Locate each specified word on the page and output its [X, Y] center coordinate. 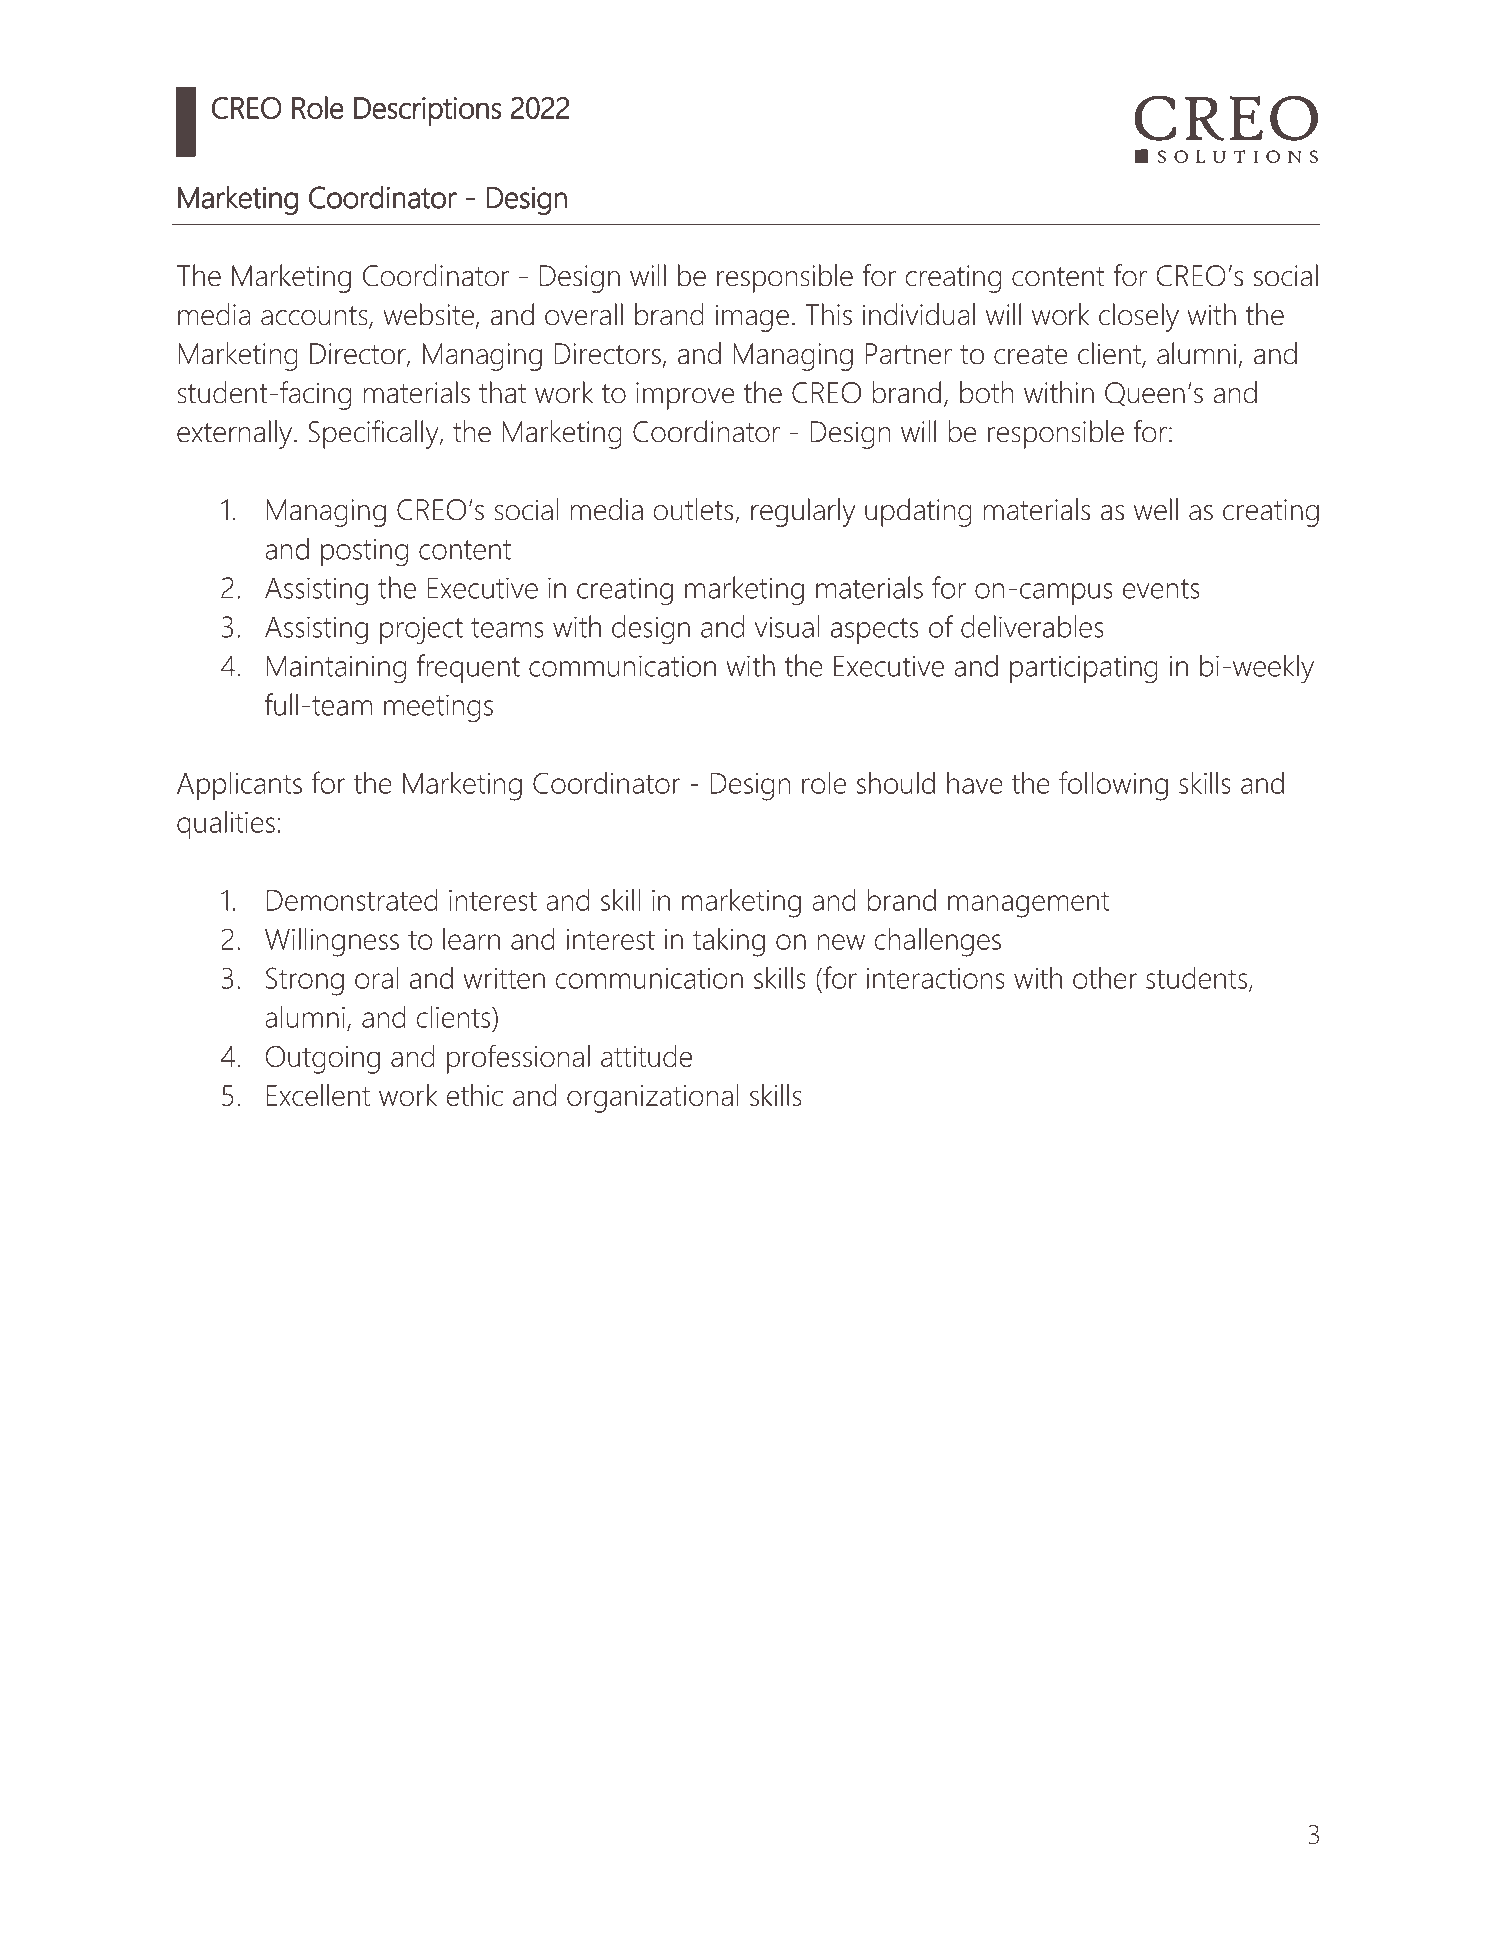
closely [1139, 317]
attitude [646, 1056]
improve [685, 396]
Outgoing [323, 1060]
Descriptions [427, 111]
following [1113, 786]
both [986, 392]
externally [236, 434]
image [752, 318]
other [1105, 977]
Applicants [239, 786]
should [896, 782]
